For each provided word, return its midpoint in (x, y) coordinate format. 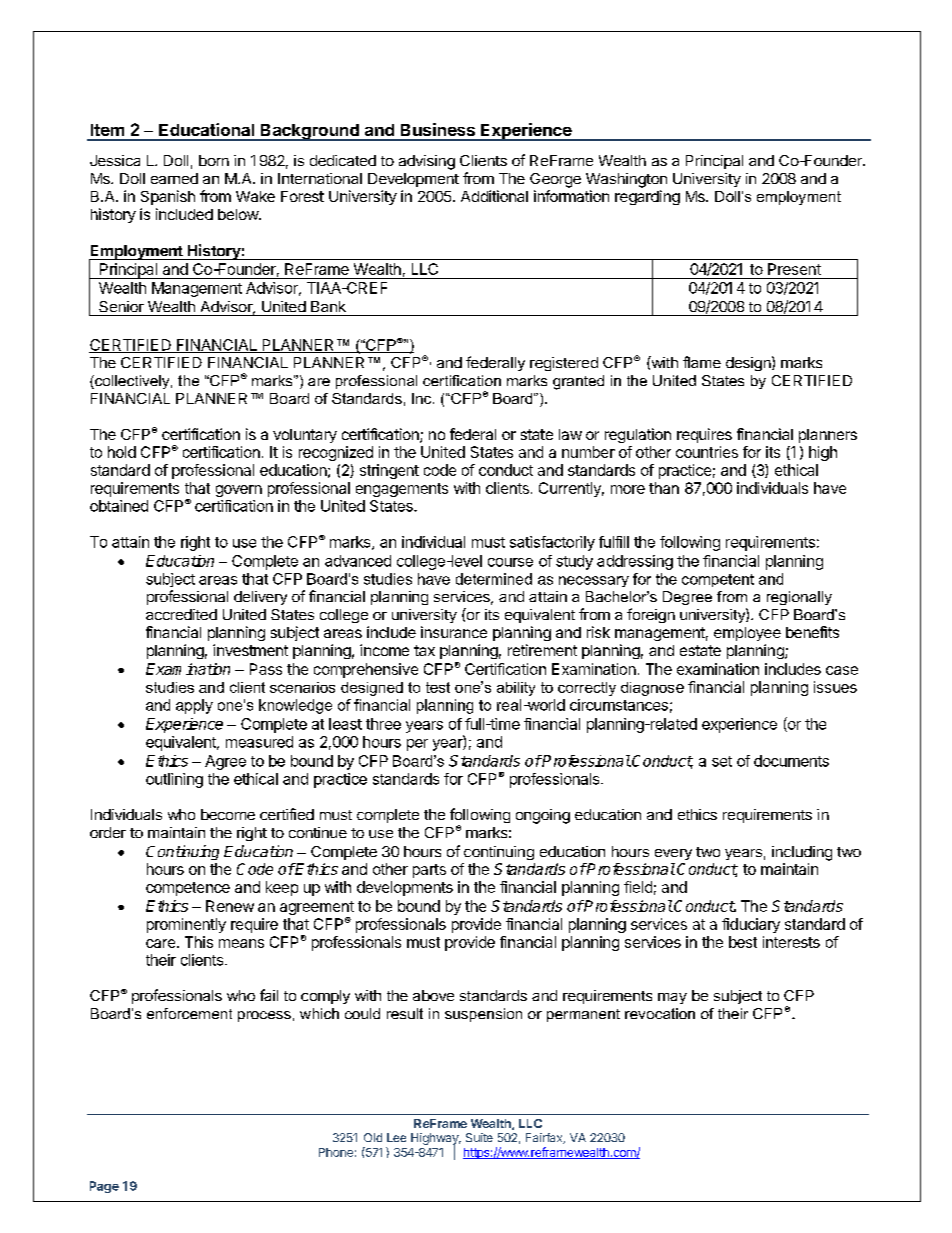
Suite (479, 1137)
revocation (660, 1013)
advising (427, 162)
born (214, 160)
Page (104, 1187)
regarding (647, 197)
